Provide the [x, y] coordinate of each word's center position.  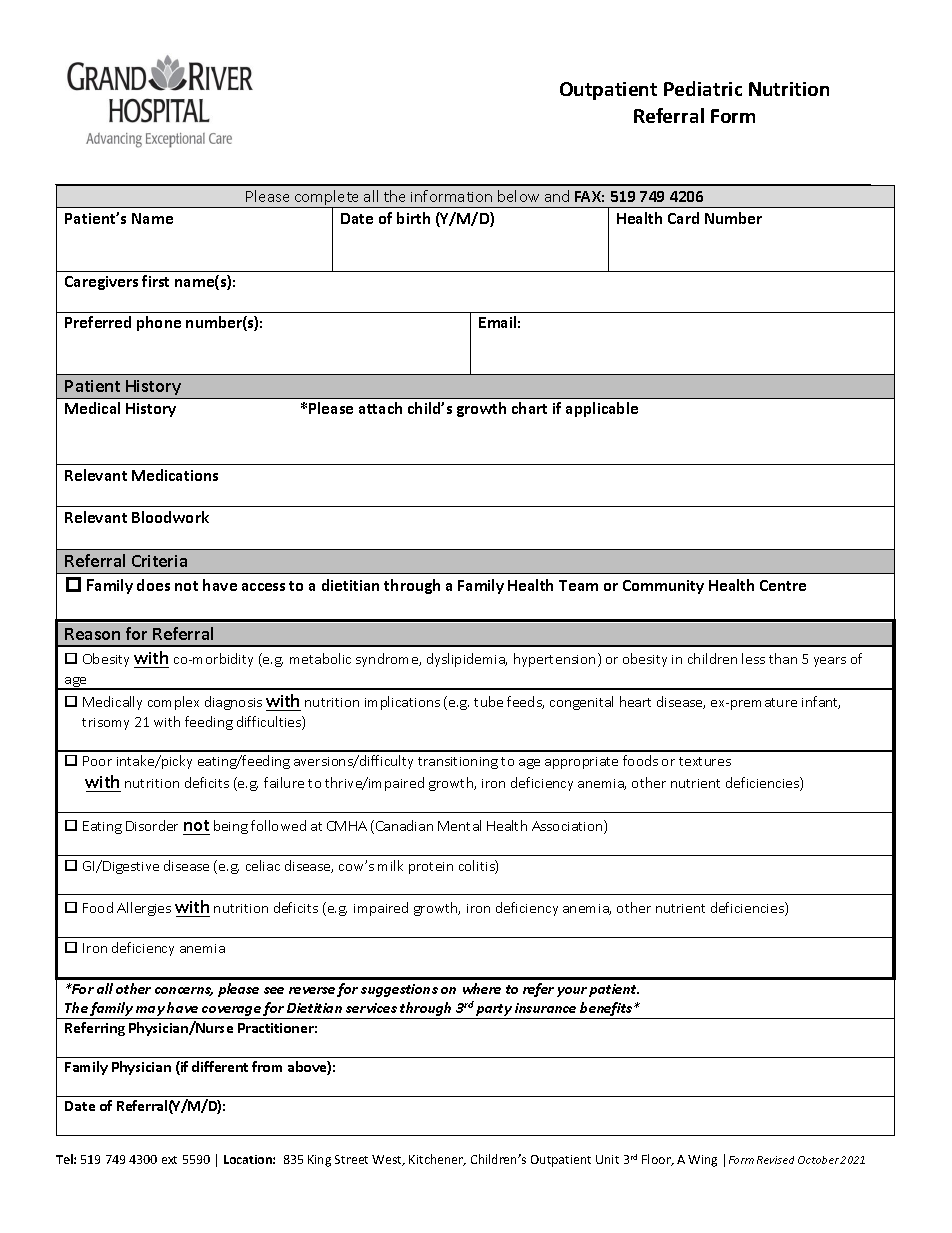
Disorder [152, 825]
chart [529, 408]
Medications [175, 475]
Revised [775, 1160]
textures [705, 761]
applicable [602, 409]
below [518, 196]
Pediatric [703, 88]
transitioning [458, 763]
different [220, 1066]
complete [327, 199]
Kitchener [437, 1160]
